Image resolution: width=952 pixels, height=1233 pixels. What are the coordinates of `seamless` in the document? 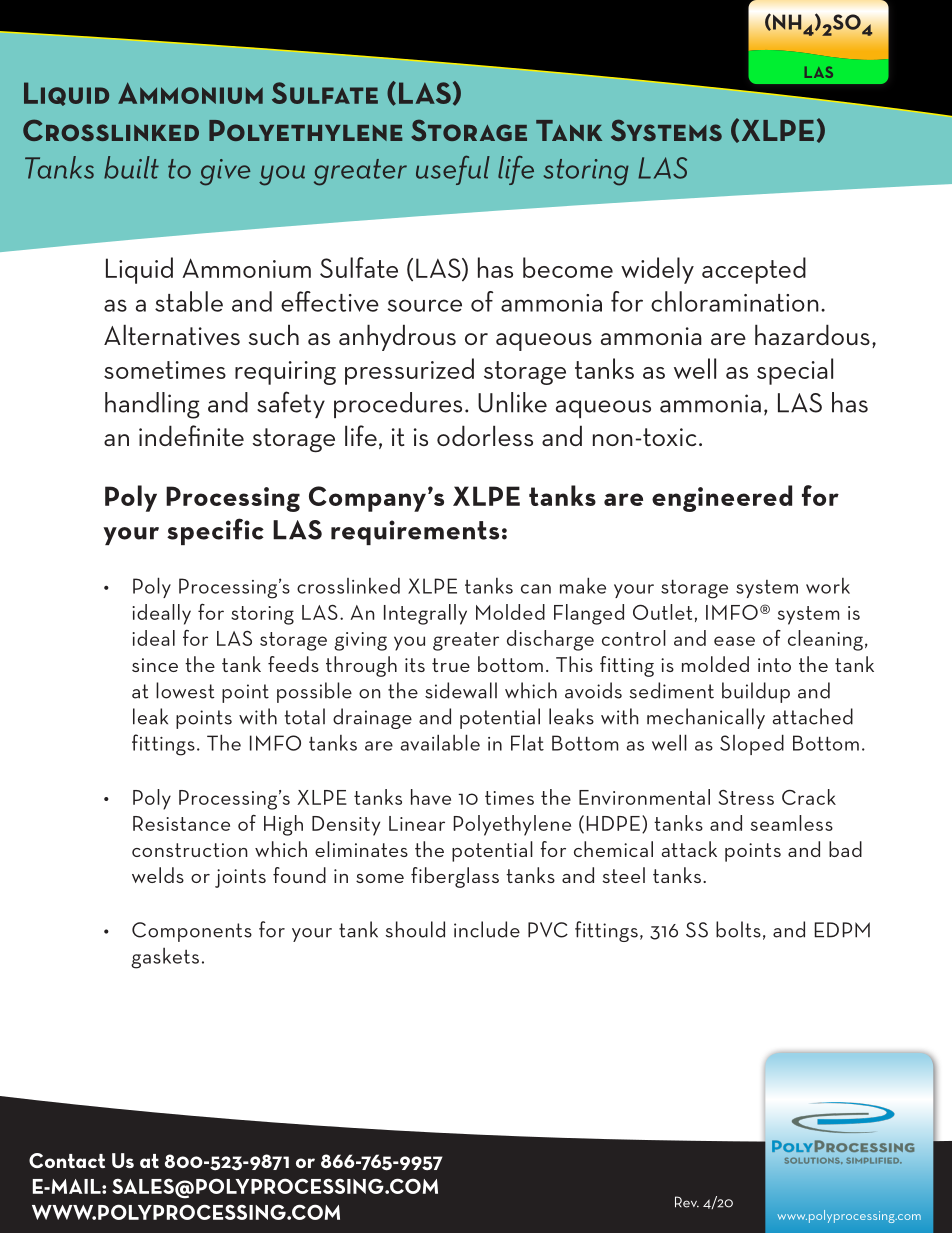 It's located at (792, 823).
